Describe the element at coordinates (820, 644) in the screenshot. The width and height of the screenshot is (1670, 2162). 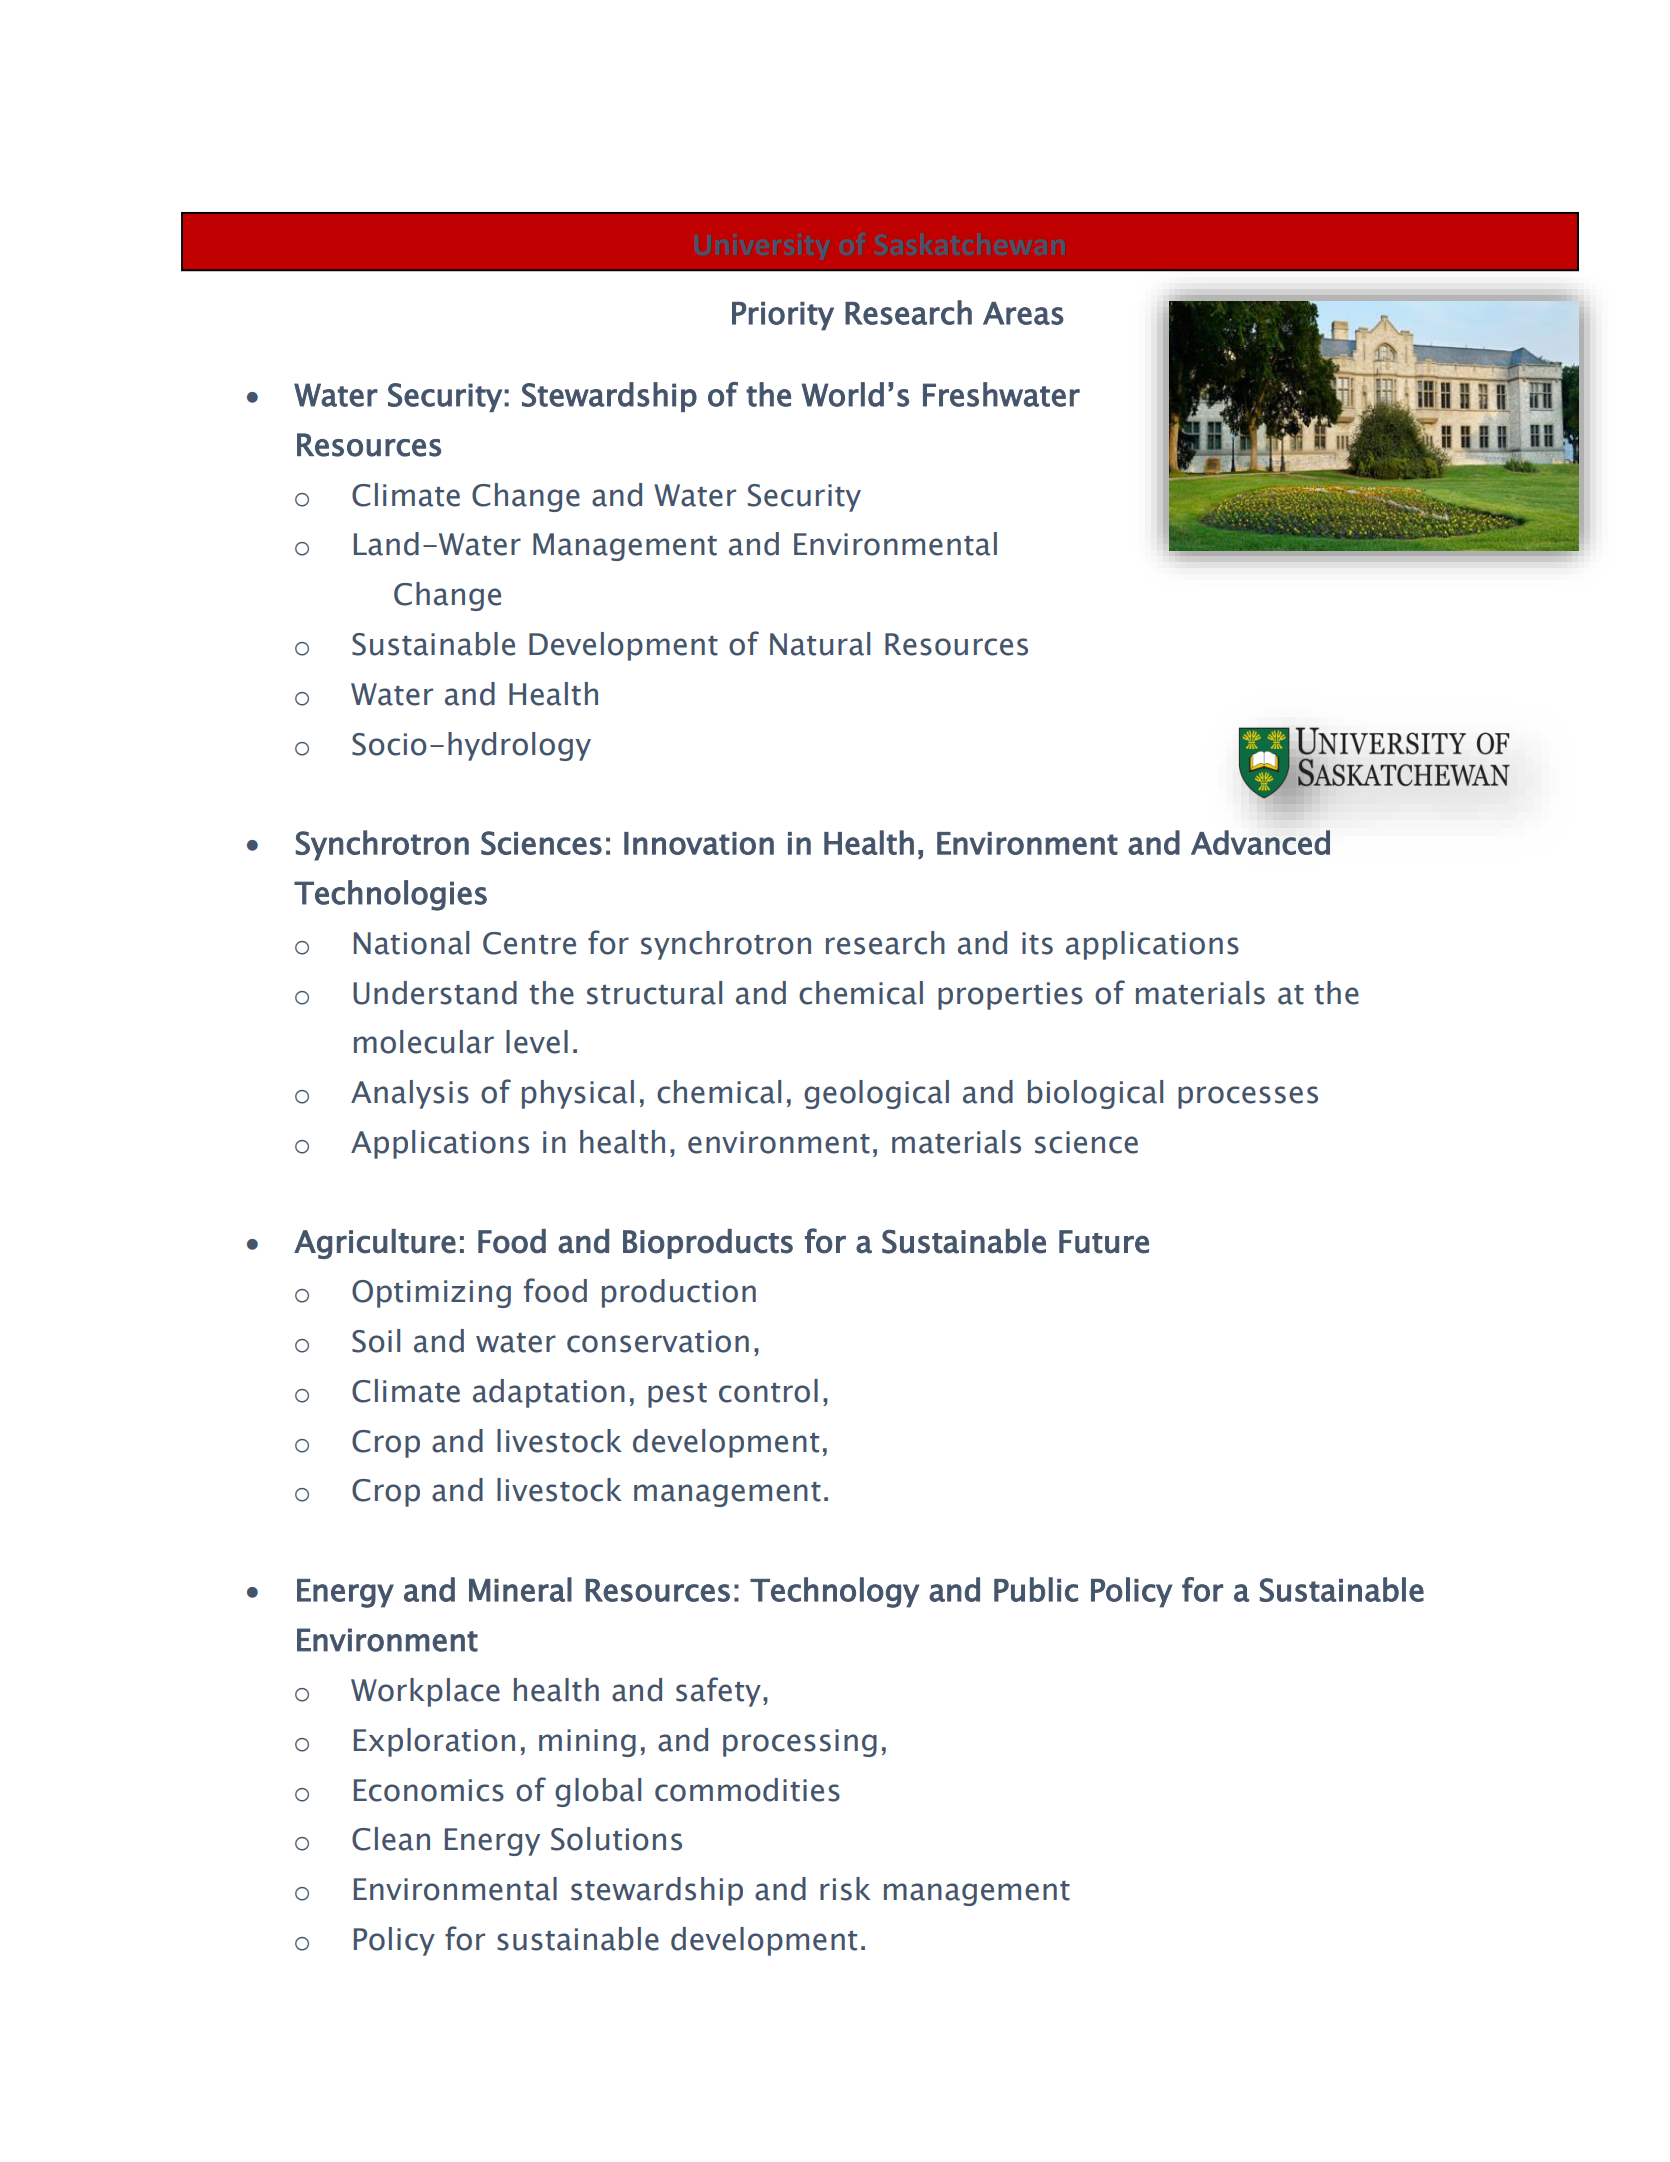
I see `Natural` at that location.
